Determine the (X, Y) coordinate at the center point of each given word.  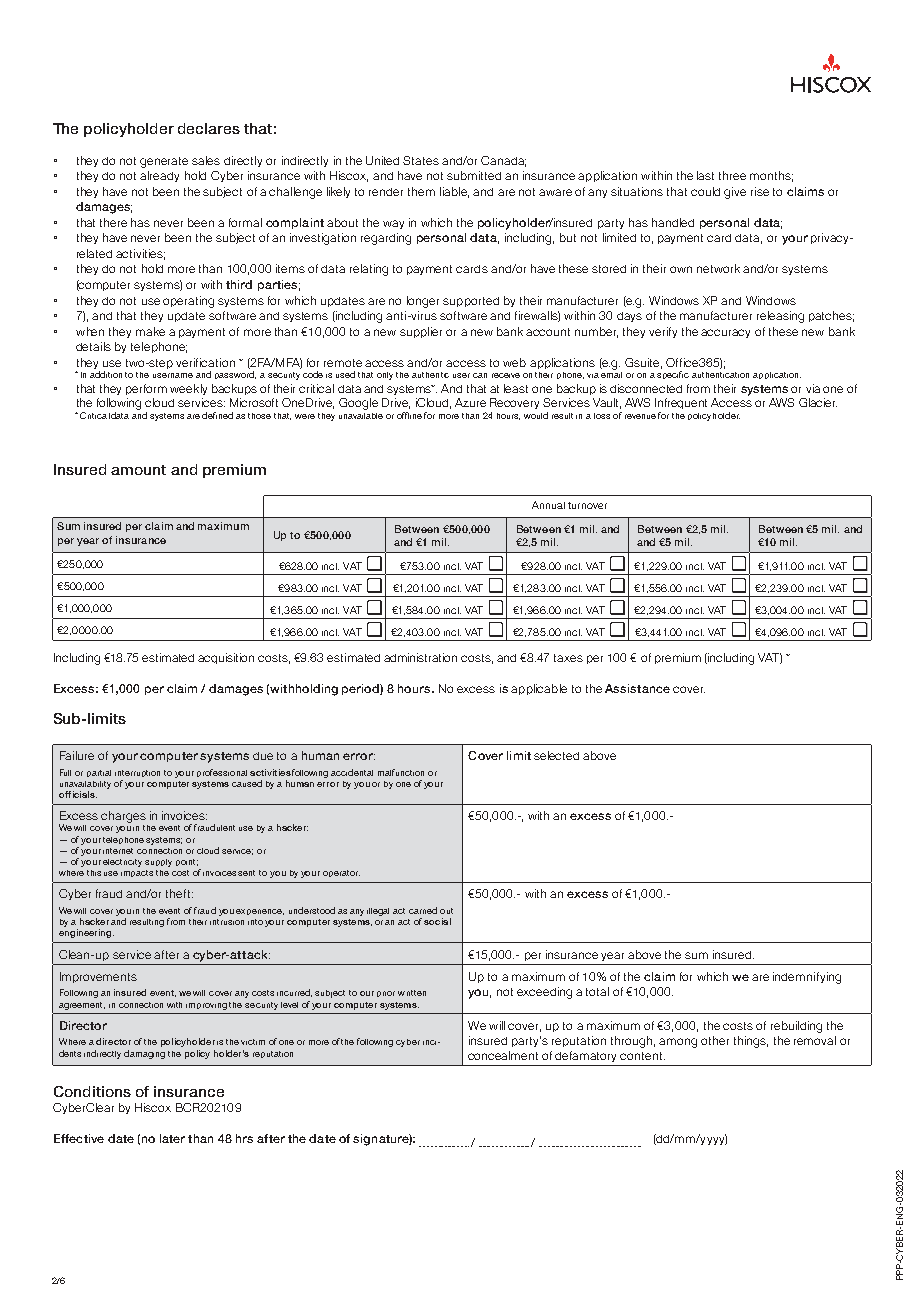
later (172, 1138)
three (732, 175)
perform (146, 389)
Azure (470, 402)
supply (158, 863)
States (421, 160)
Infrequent (681, 403)
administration (420, 657)
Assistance (637, 688)
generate (164, 162)
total (597, 991)
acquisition (226, 658)
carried (423, 910)
